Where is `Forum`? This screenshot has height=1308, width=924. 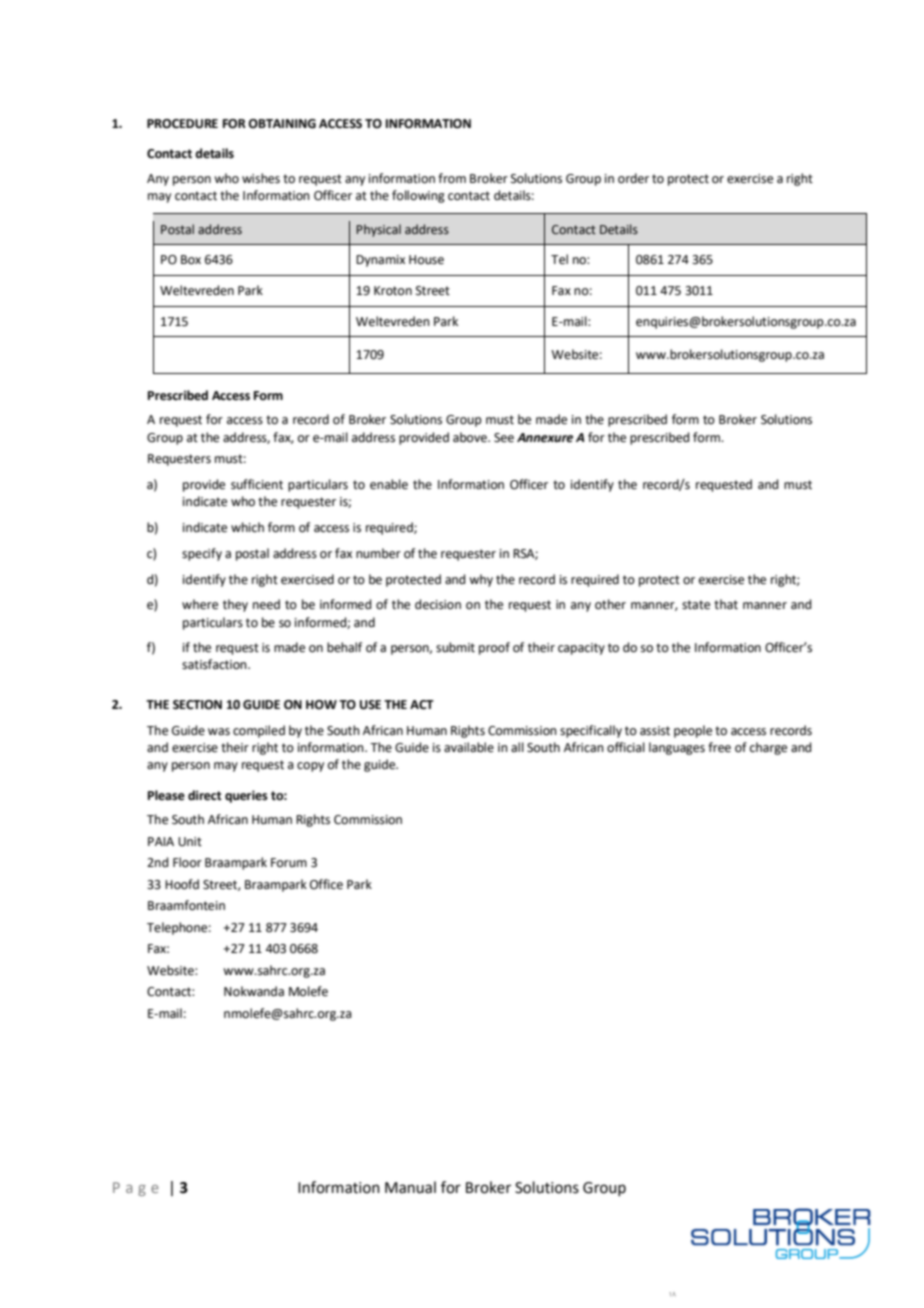 Forum is located at coordinates (289, 862).
